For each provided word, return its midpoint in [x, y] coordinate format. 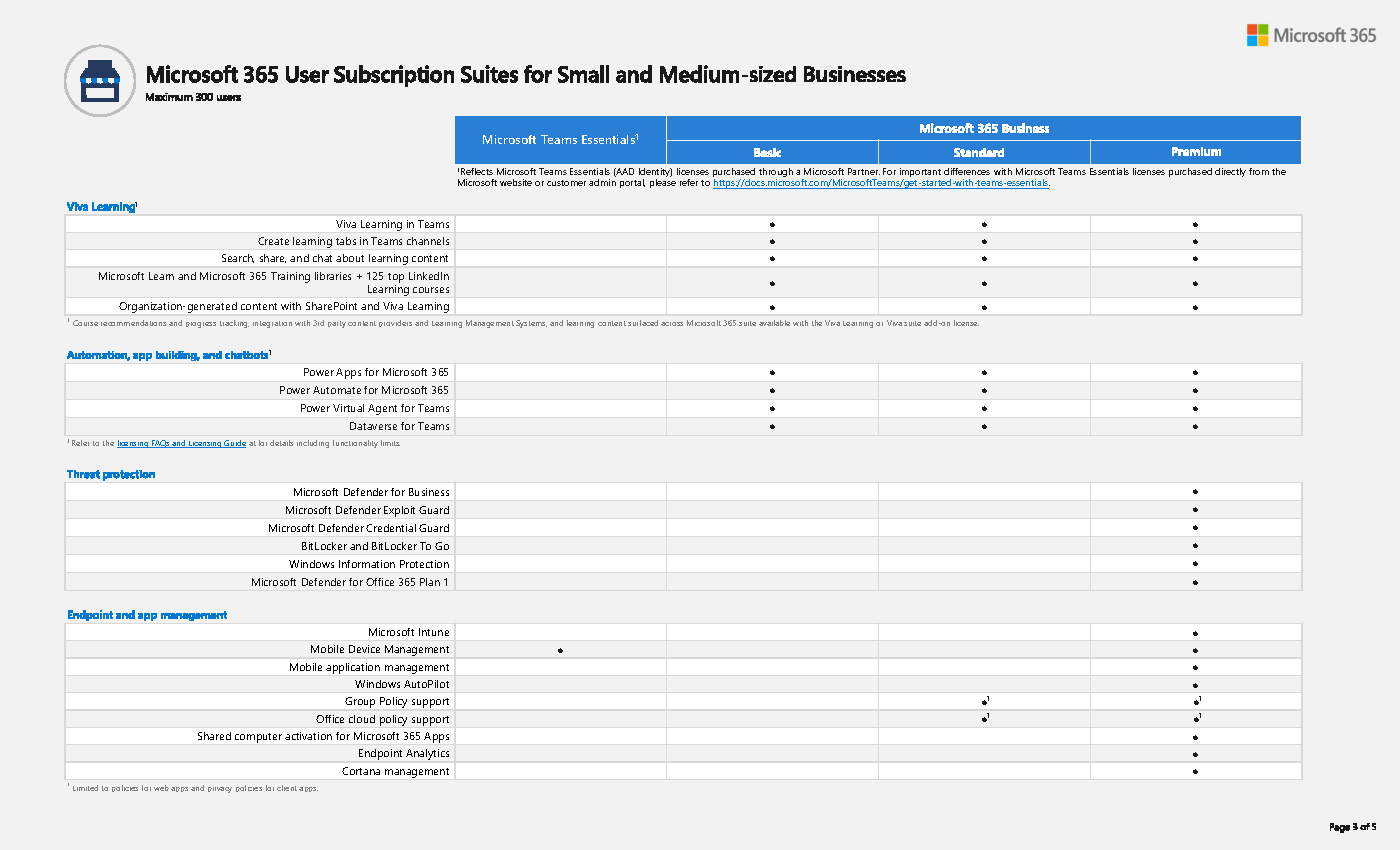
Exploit [399, 511]
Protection [424, 564]
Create [273, 241]
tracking [234, 324]
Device [364, 649]
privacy [220, 790]
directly [1230, 172]
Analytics [427, 754]
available [774, 323]
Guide [234, 444]
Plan [430, 582]
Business [429, 492]
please [663, 183]
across [672, 324]
